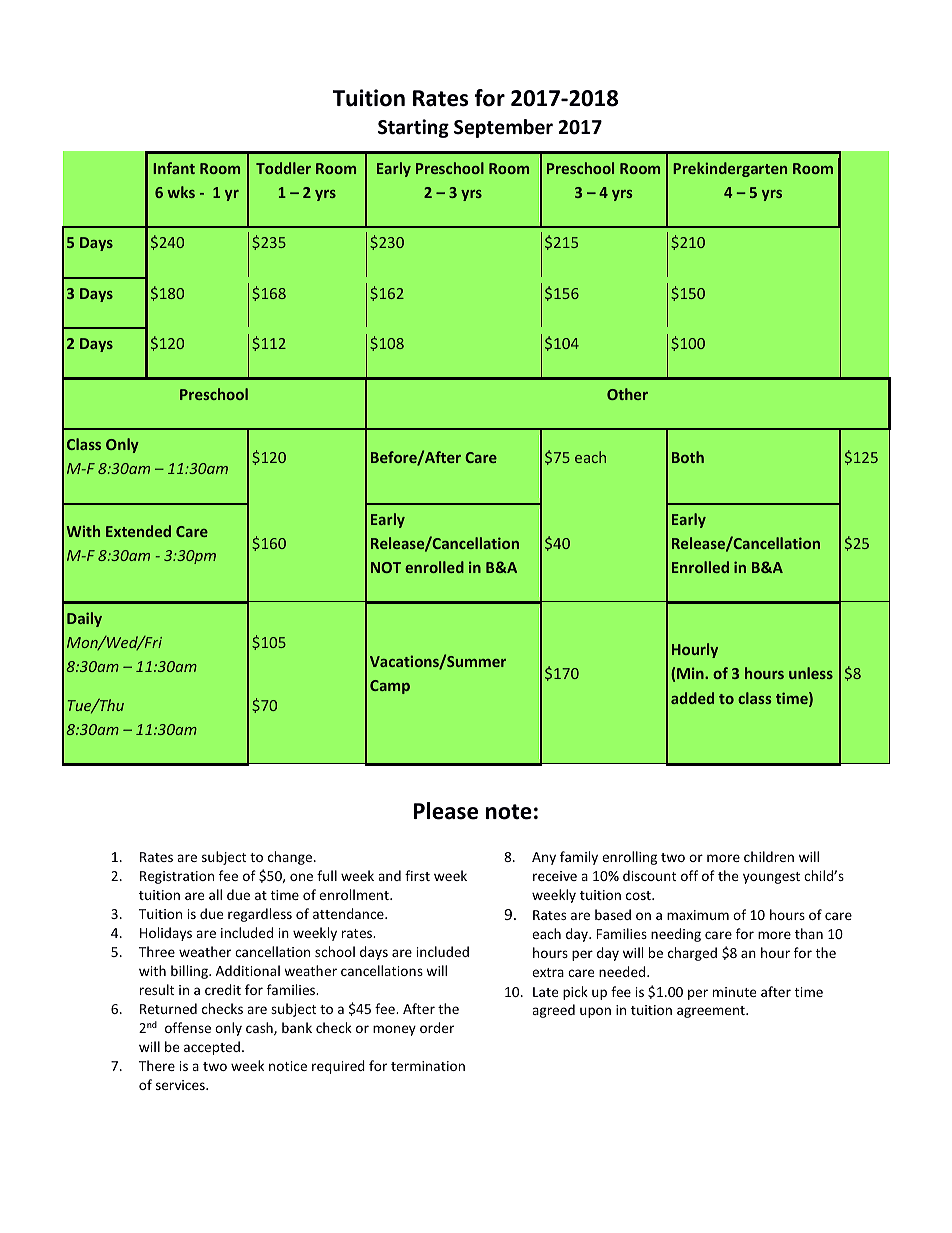 The image size is (952, 1233). Describe the element at coordinates (428, 1066) in the page. I see `termination` at that location.
